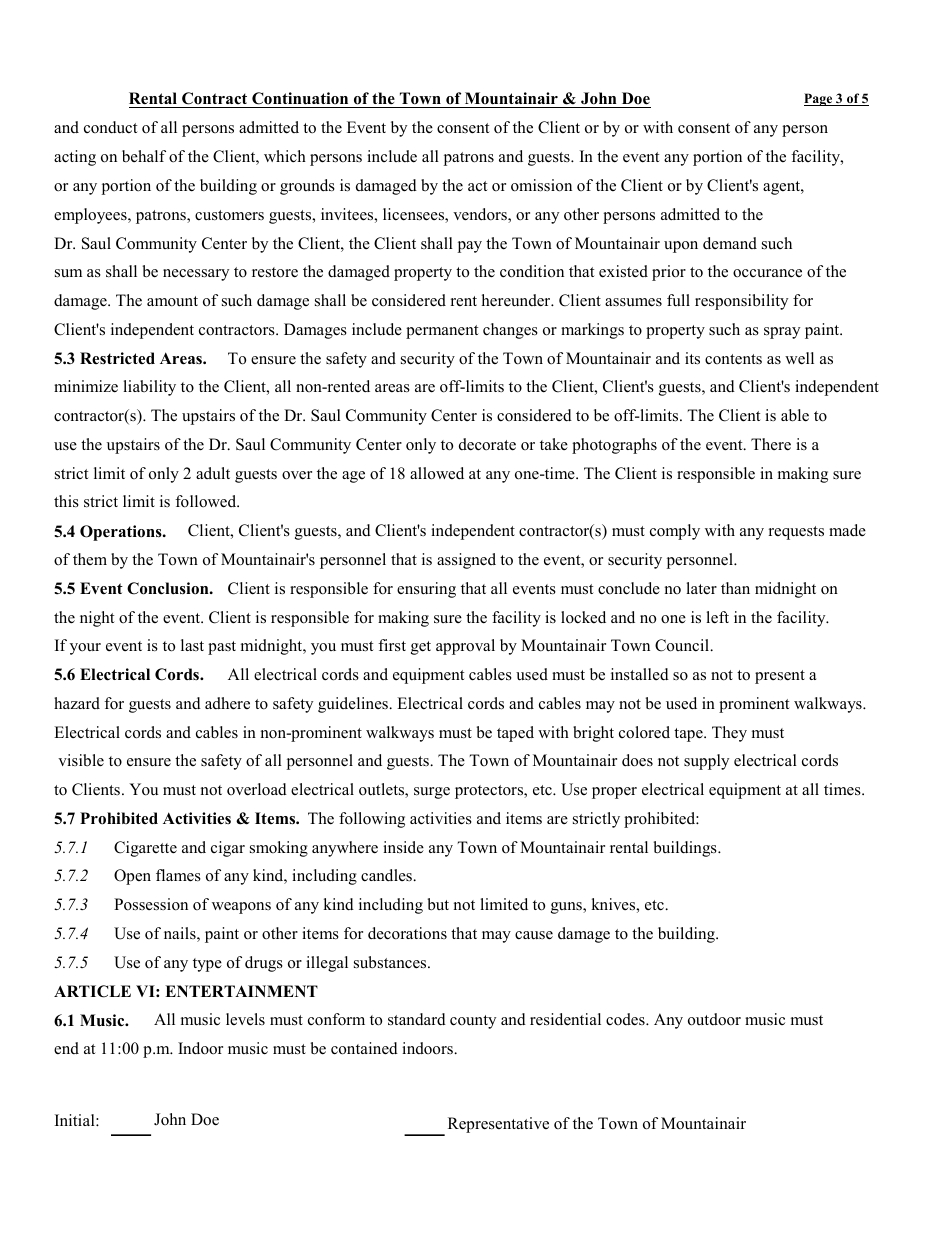 The image size is (952, 1233). What do you see at coordinates (473, 1022) in the screenshot?
I see `county` at bounding box center [473, 1022].
